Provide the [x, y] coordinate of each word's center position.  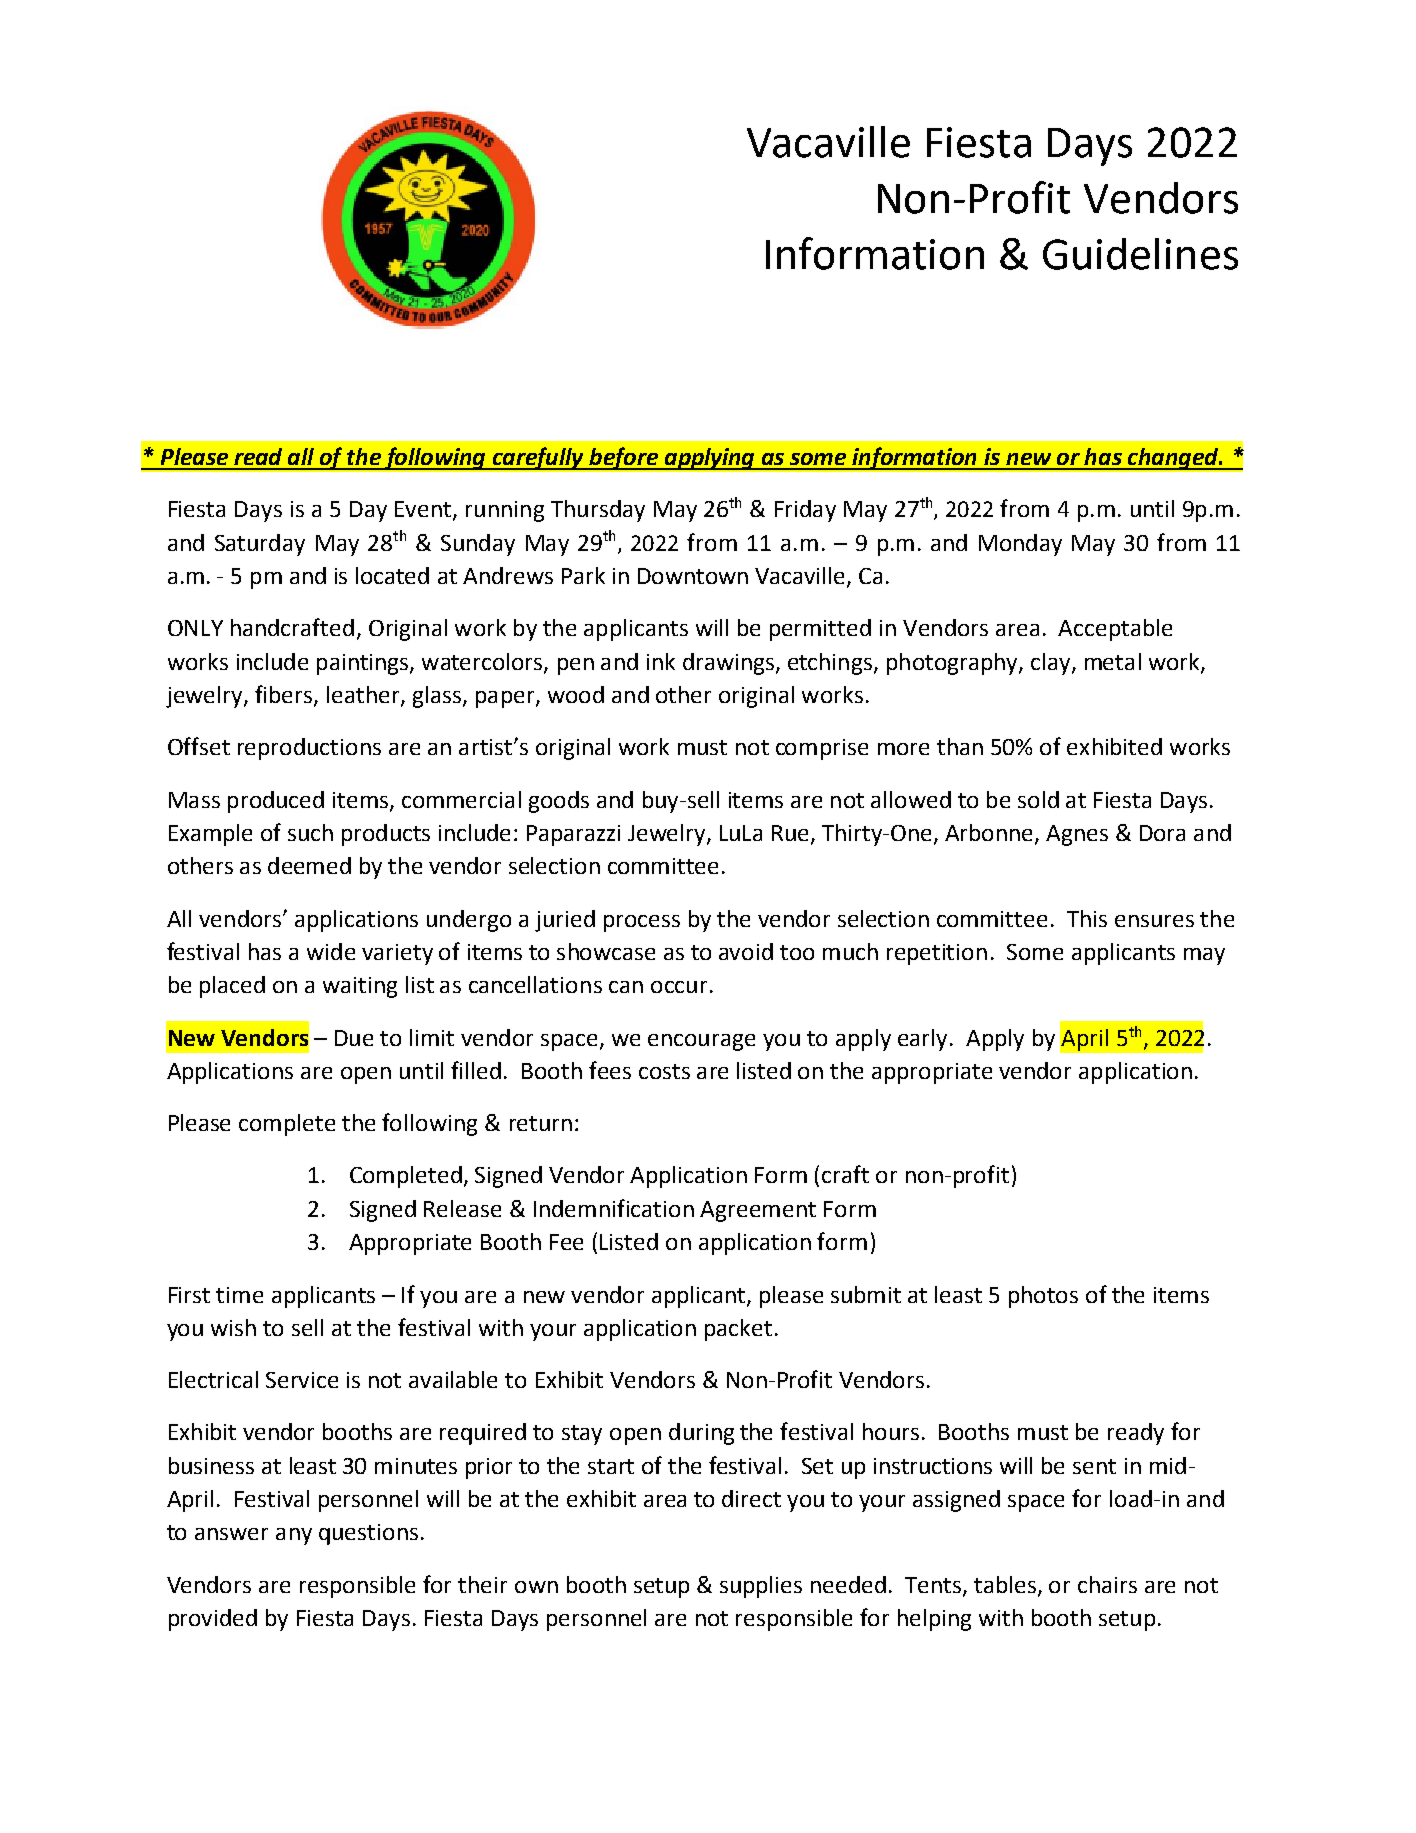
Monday [1020, 545]
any [294, 1536]
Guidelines [1140, 254]
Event [424, 510]
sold [1038, 799]
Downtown [693, 576]
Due [354, 1038]
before [624, 458]
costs [664, 1071]
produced [276, 802]
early [922, 1040]
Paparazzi [573, 835]
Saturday [260, 545]
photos [1043, 1297]
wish [233, 1327]
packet [738, 1330]
